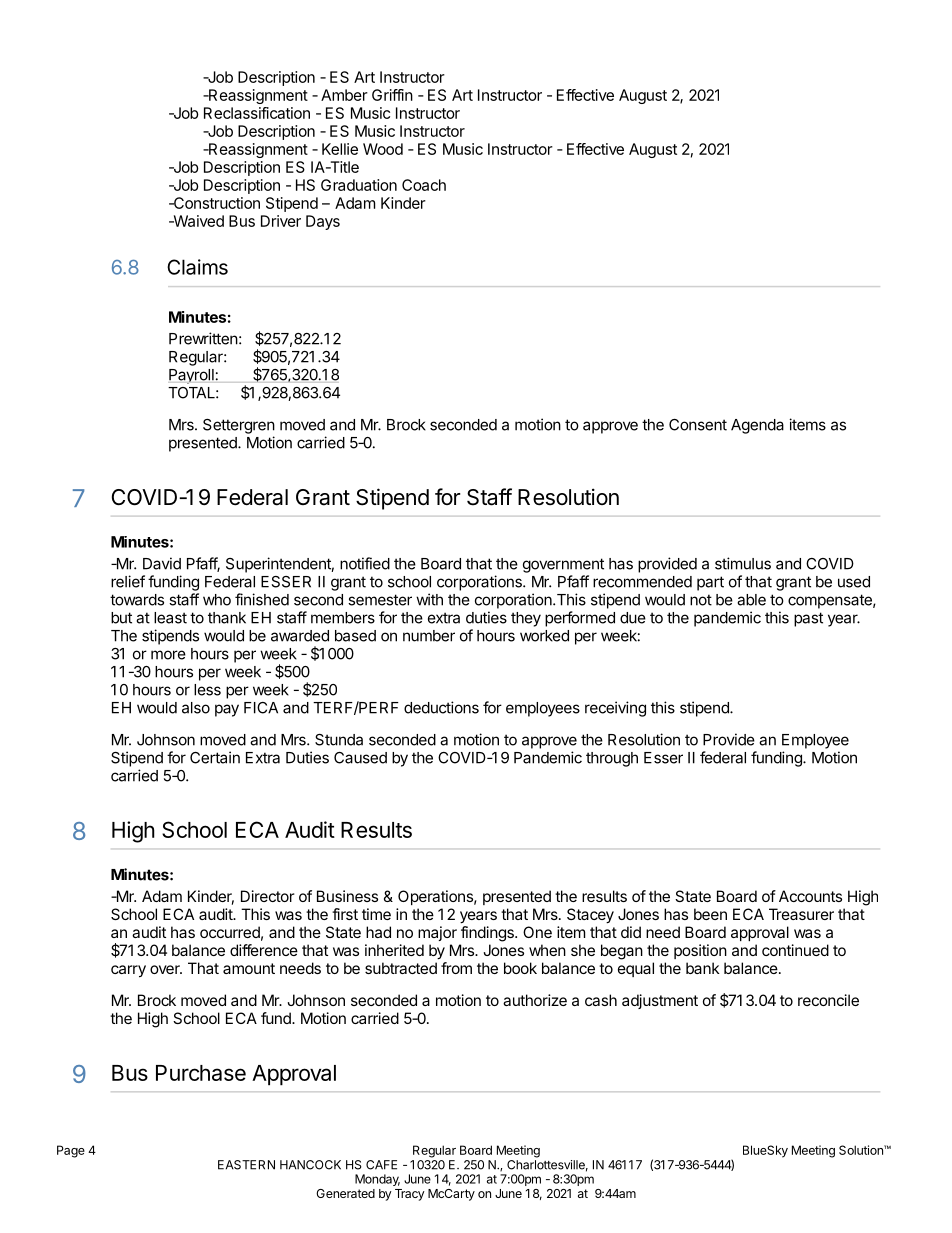  Describe the element at coordinates (751, 600) in the document. I see `able` at that location.
